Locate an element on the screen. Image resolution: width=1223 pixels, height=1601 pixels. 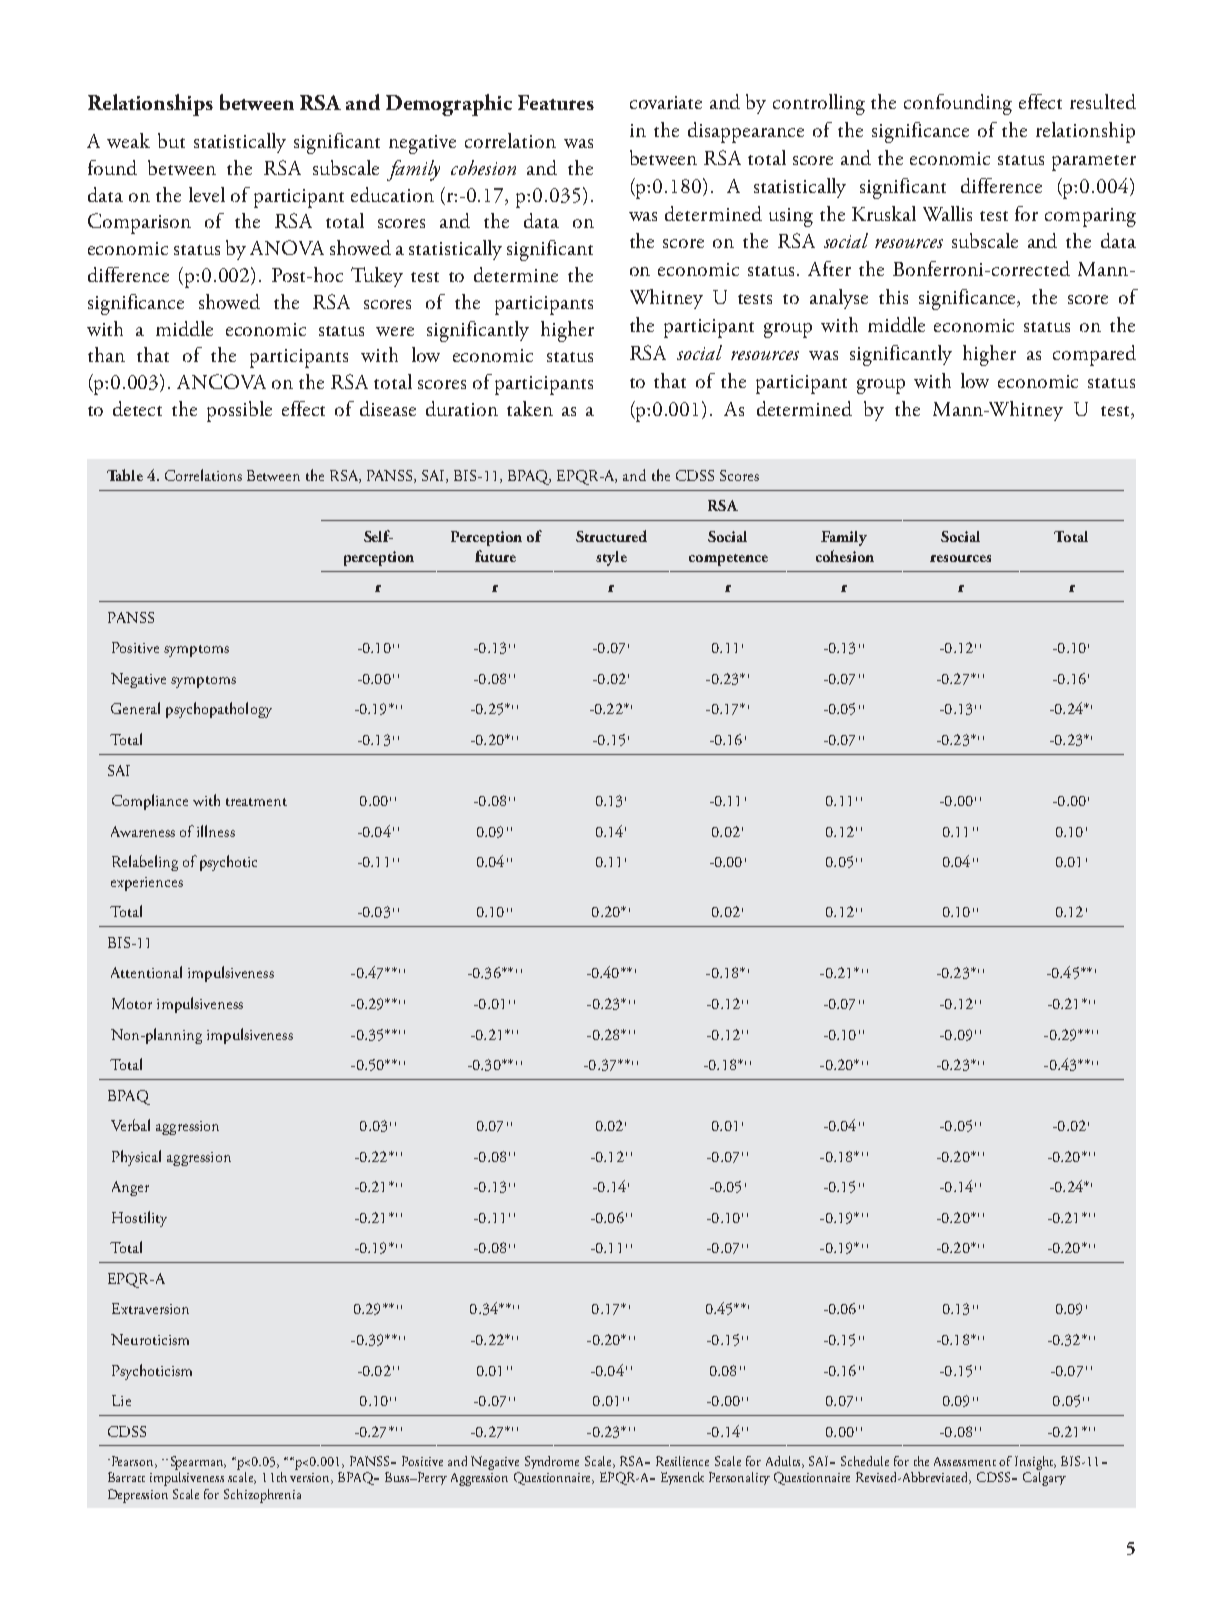
Attentional is located at coordinates (146, 972).
